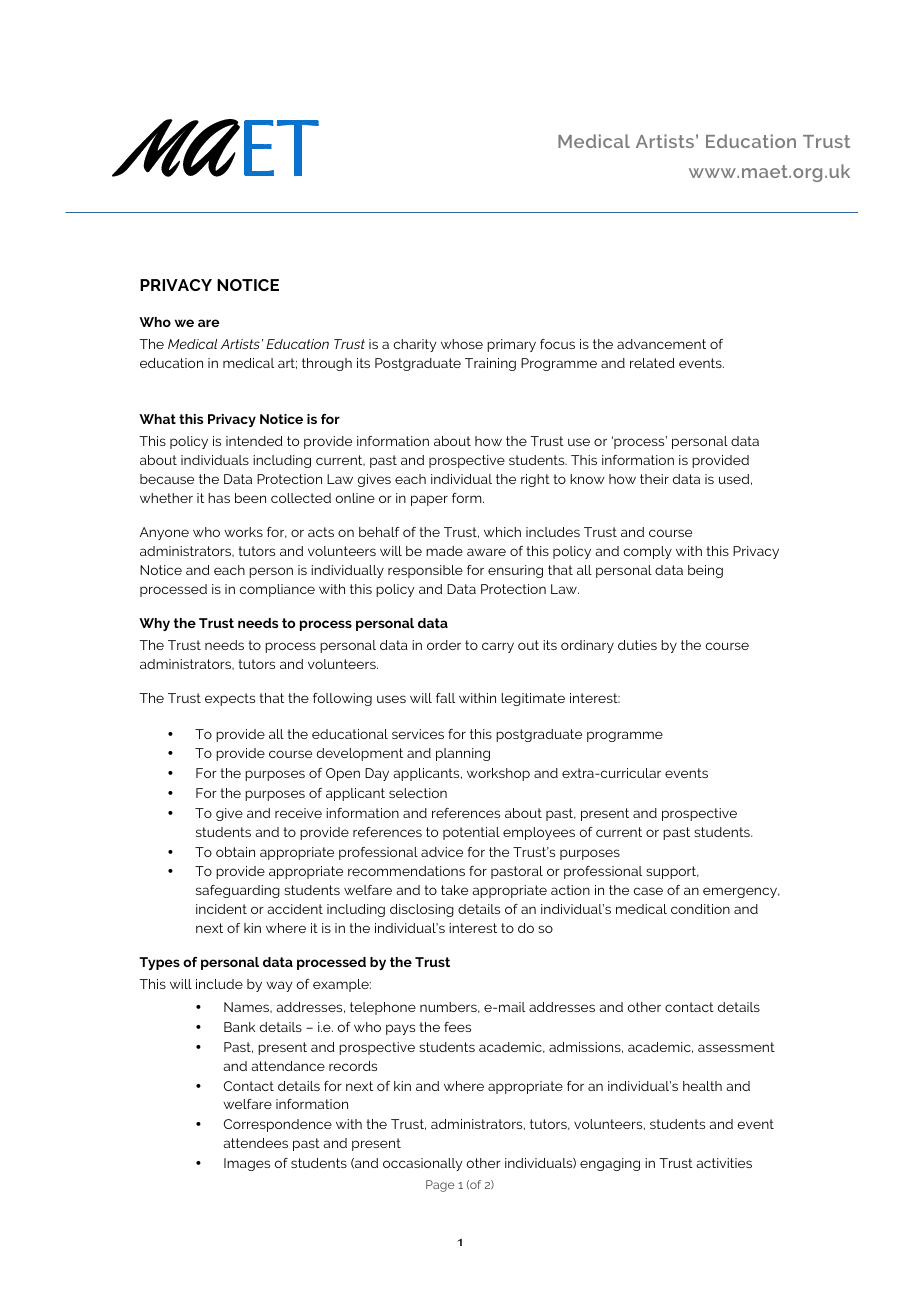 The height and width of the image is (1308, 924). Describe the element at coordinates (279, 986) in the image. I see `way` at that location.
